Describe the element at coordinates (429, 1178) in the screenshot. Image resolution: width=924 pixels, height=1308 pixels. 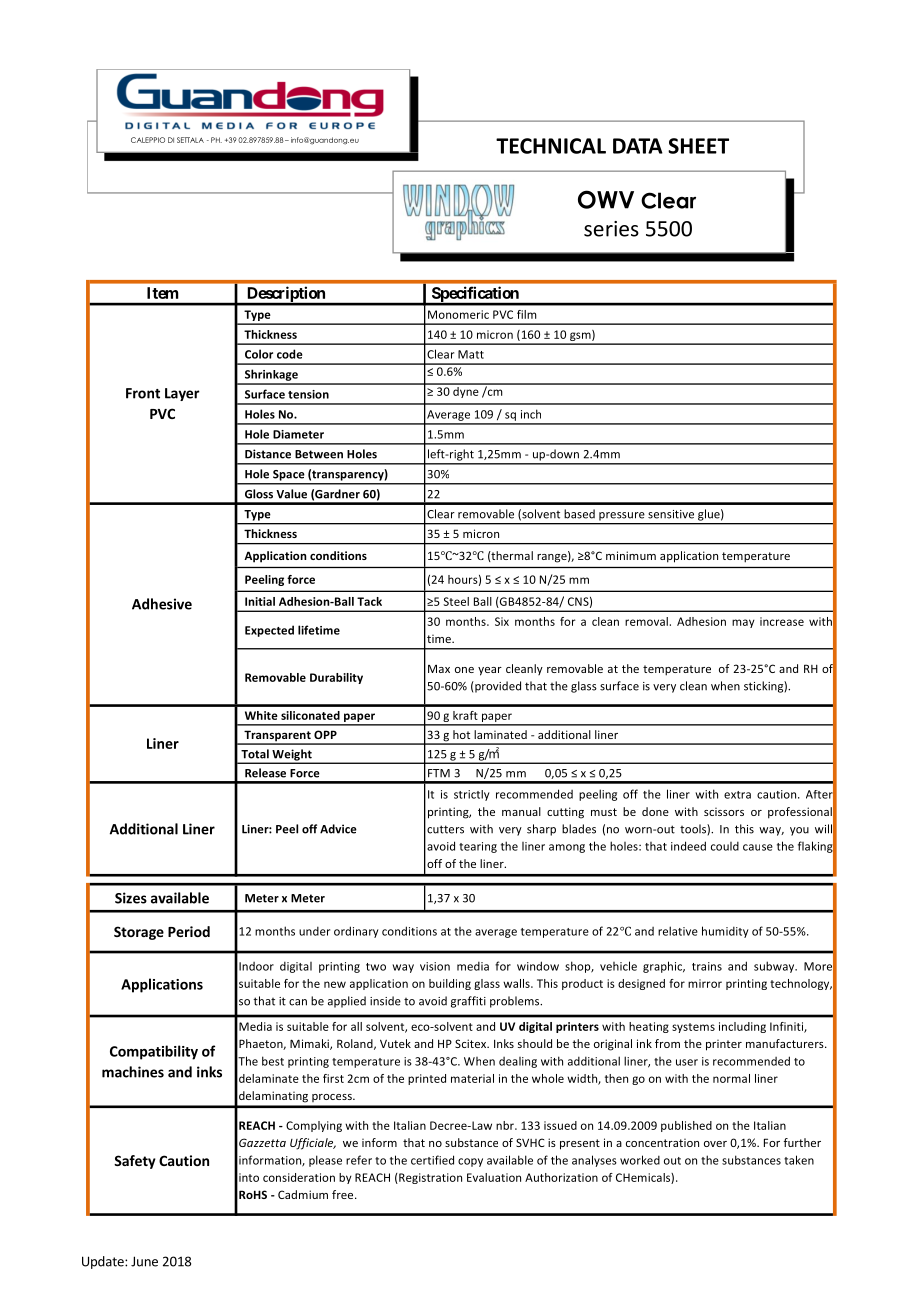
I see `Registration` at that location.
